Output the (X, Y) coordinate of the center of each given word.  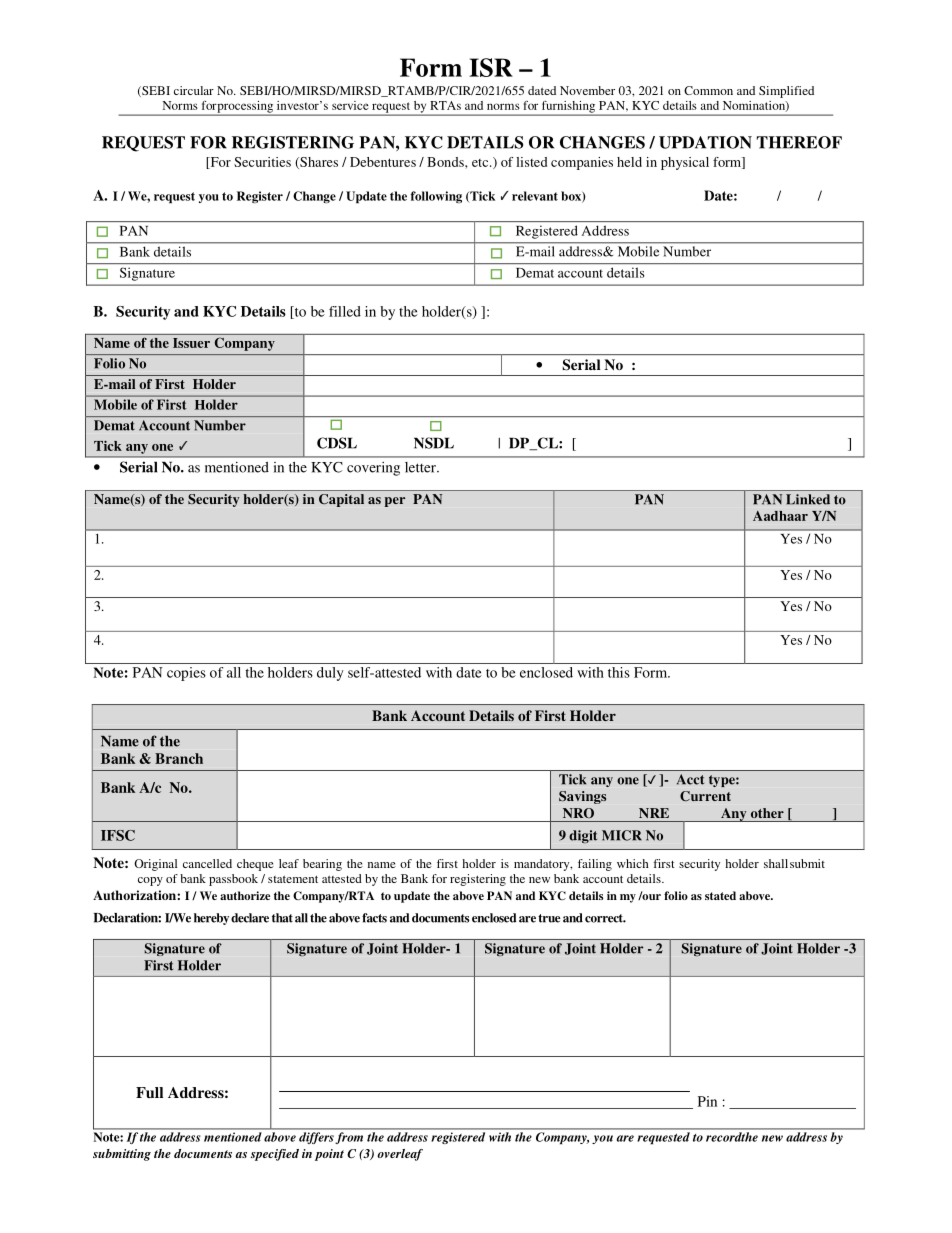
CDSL (337, 443)
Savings (582, 797)
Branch (179, 758)
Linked (808, 499)
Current (705, 796)
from (349, 1138)
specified (275, 1155)
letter (421, 467)
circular (194, 90)
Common (708, 90)
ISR (491, 67)
